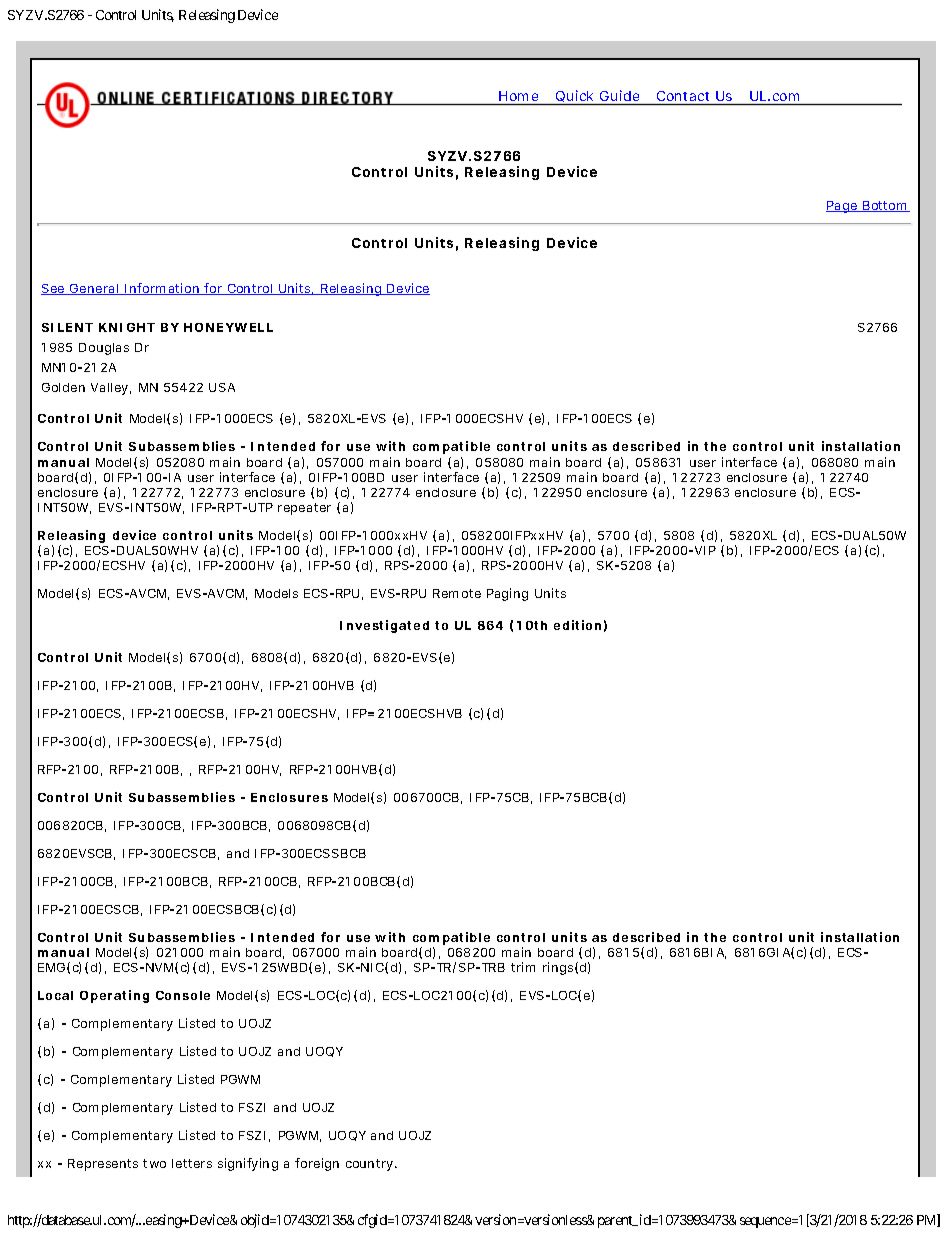 The width and height of the screenshot is (952, 1233). I want to click on Information, so click(163, 289).
